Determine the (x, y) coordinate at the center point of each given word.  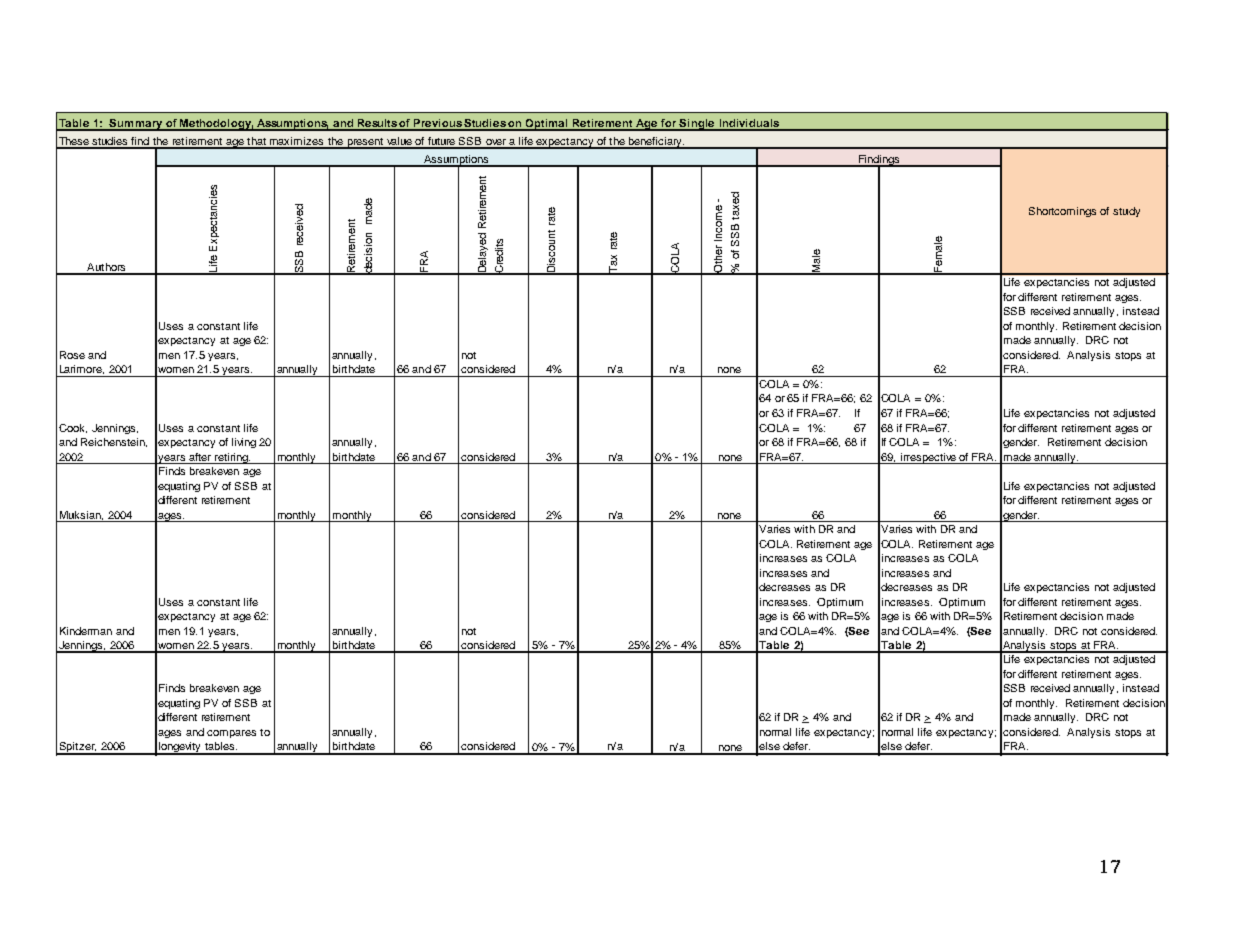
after (200, 457)
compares (231, 734)
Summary (136, 125)
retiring (231, 458)
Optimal (547, 125)
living (244, 443)
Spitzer (77, 748)
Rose (72, 355)
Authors (106, 268)
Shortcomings (1062, 212)
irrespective (929, 458)
